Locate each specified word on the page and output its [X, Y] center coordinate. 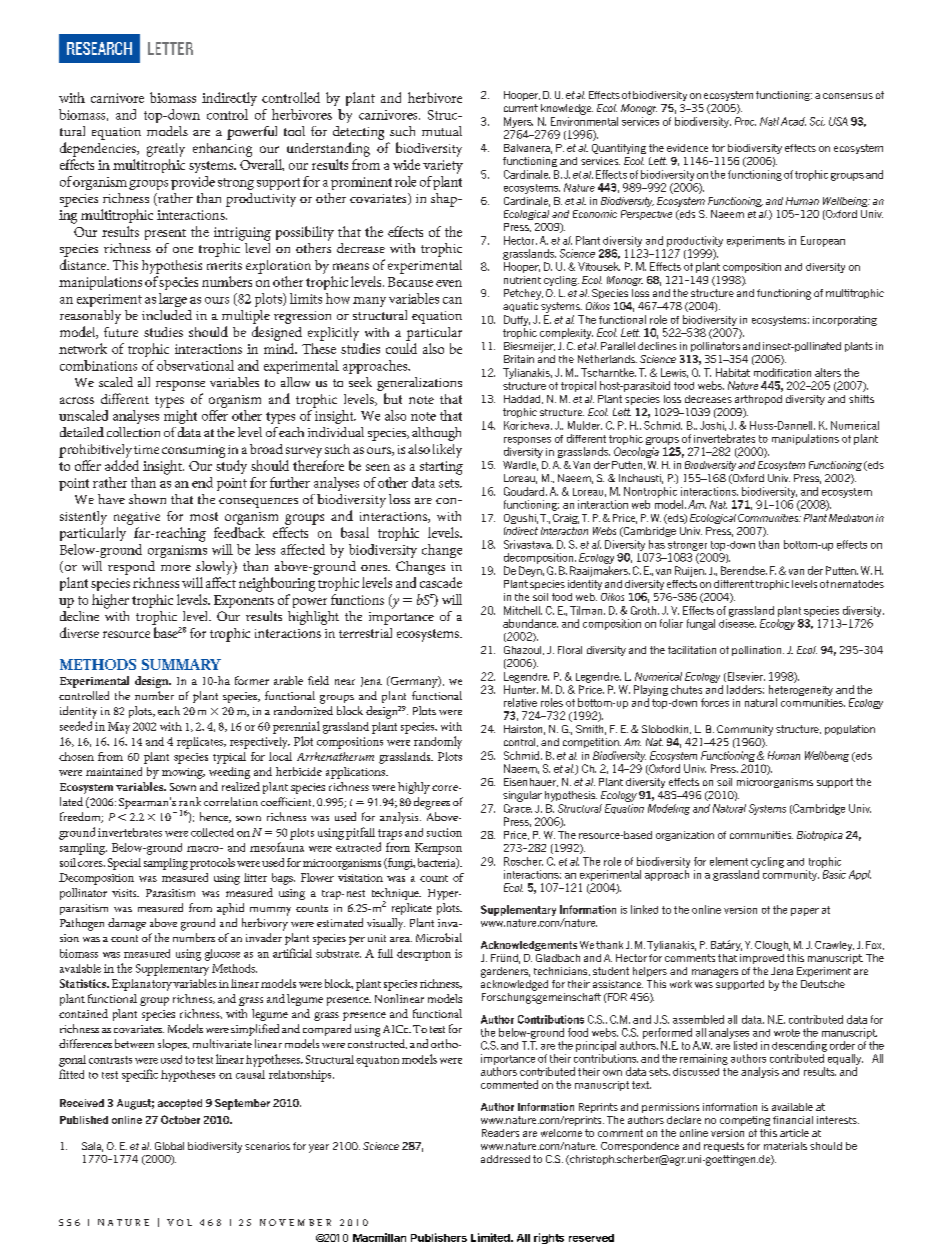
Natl [769, 121]
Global [169, 1146]
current [521, 108]
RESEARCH [99, 48]
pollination [758, 651]
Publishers [439, 1237]
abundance [530, 623]
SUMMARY [181, 664]
